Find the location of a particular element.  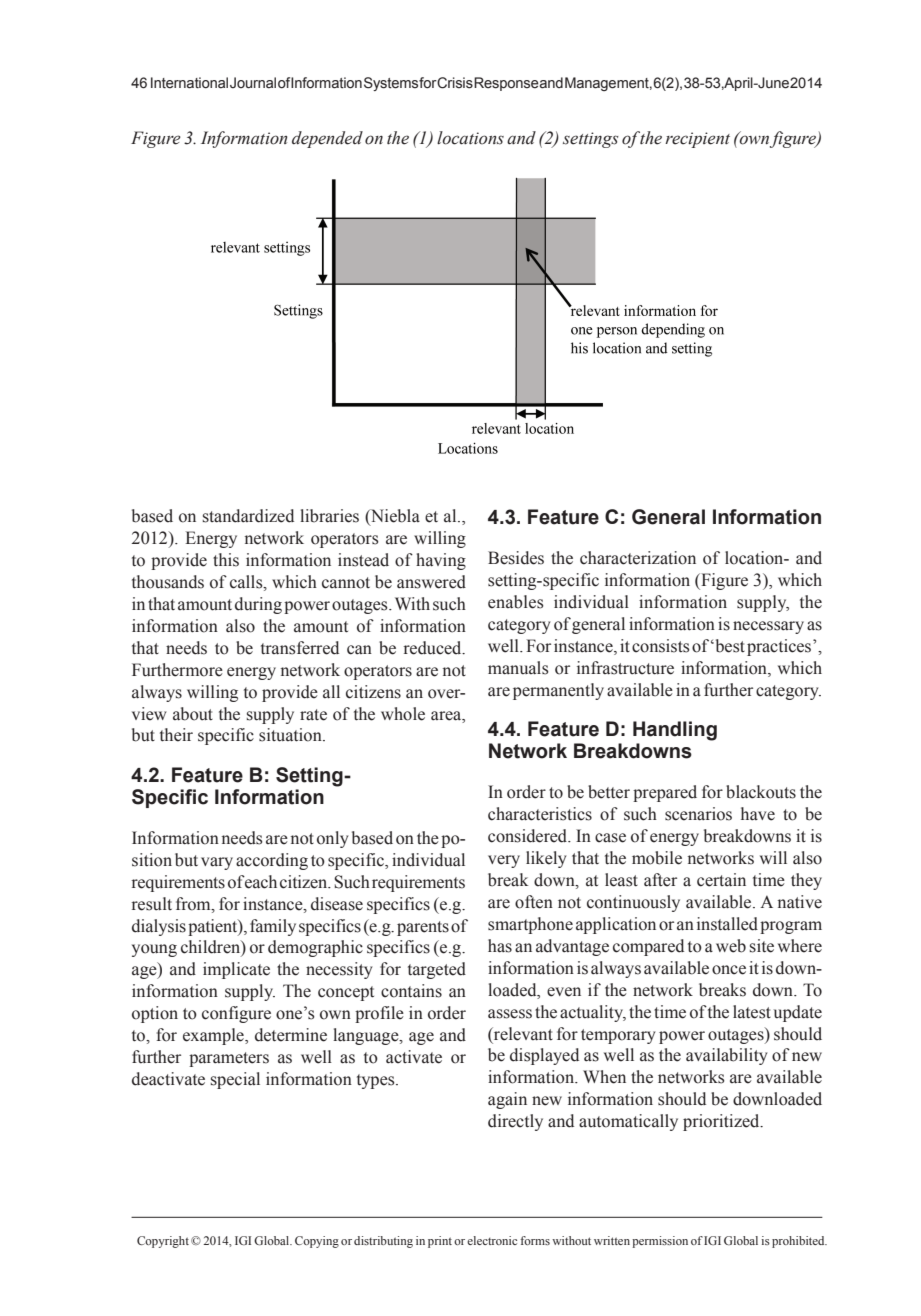

best is located at coordinates (729, 646).
